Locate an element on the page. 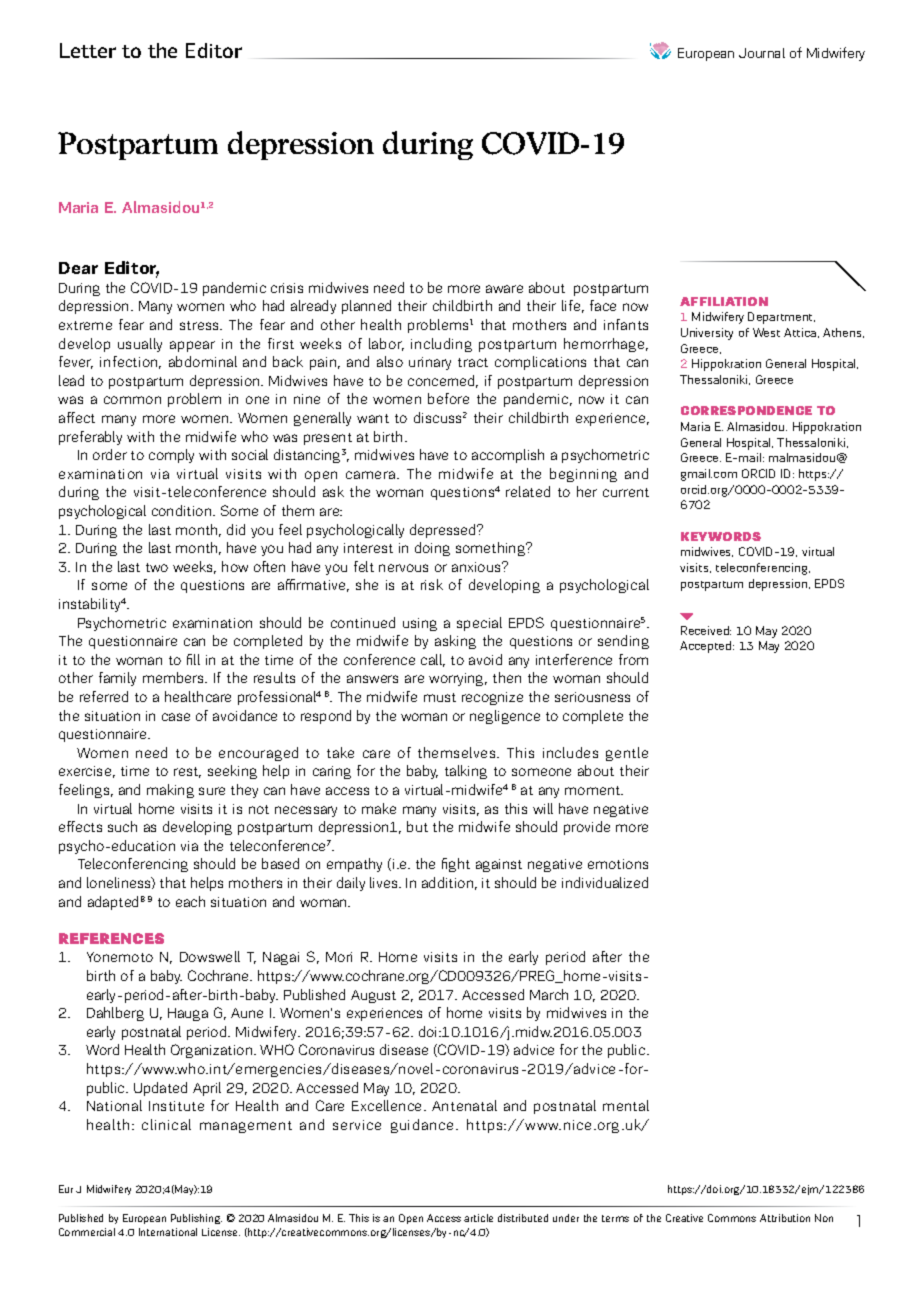 This page has height=1295, width=924. aware is located at coordinates (504, 289).
